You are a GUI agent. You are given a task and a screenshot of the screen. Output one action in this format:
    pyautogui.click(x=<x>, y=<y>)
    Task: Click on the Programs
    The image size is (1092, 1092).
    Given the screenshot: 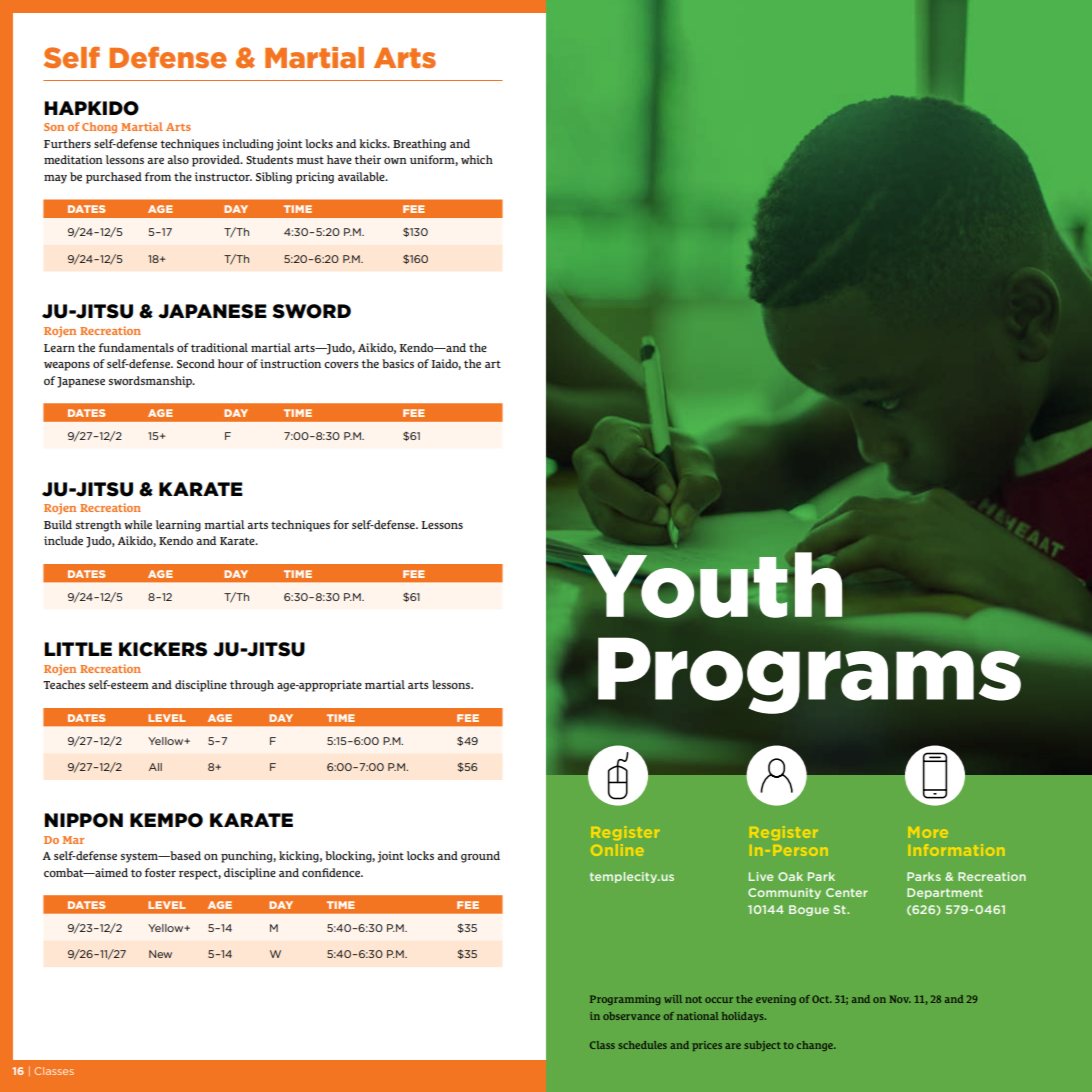 What is the action you would take?
    pyautogui.click(x=810, y=674)
